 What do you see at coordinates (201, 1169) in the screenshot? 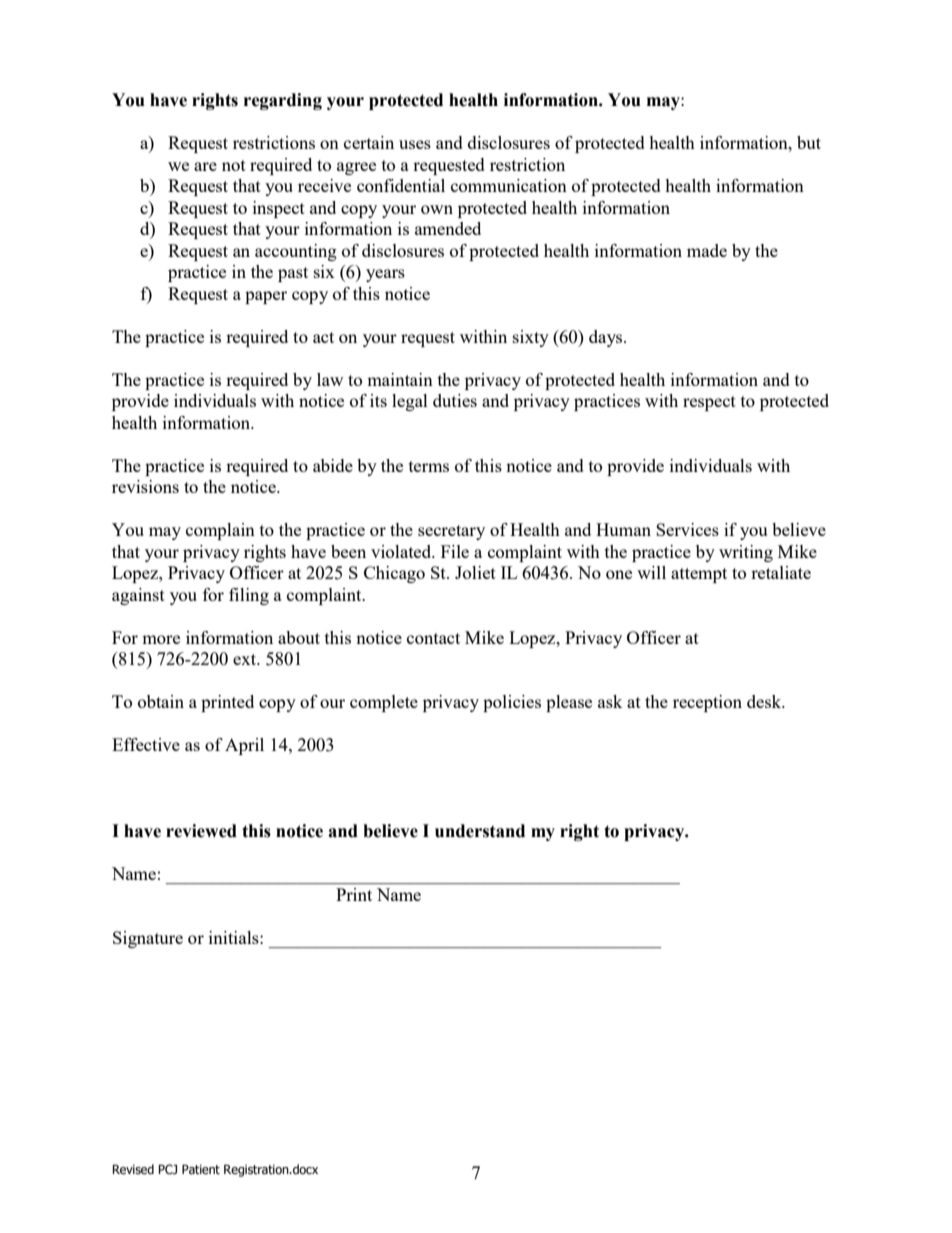
I see `Patient` at bounding box center [201, 1169].
